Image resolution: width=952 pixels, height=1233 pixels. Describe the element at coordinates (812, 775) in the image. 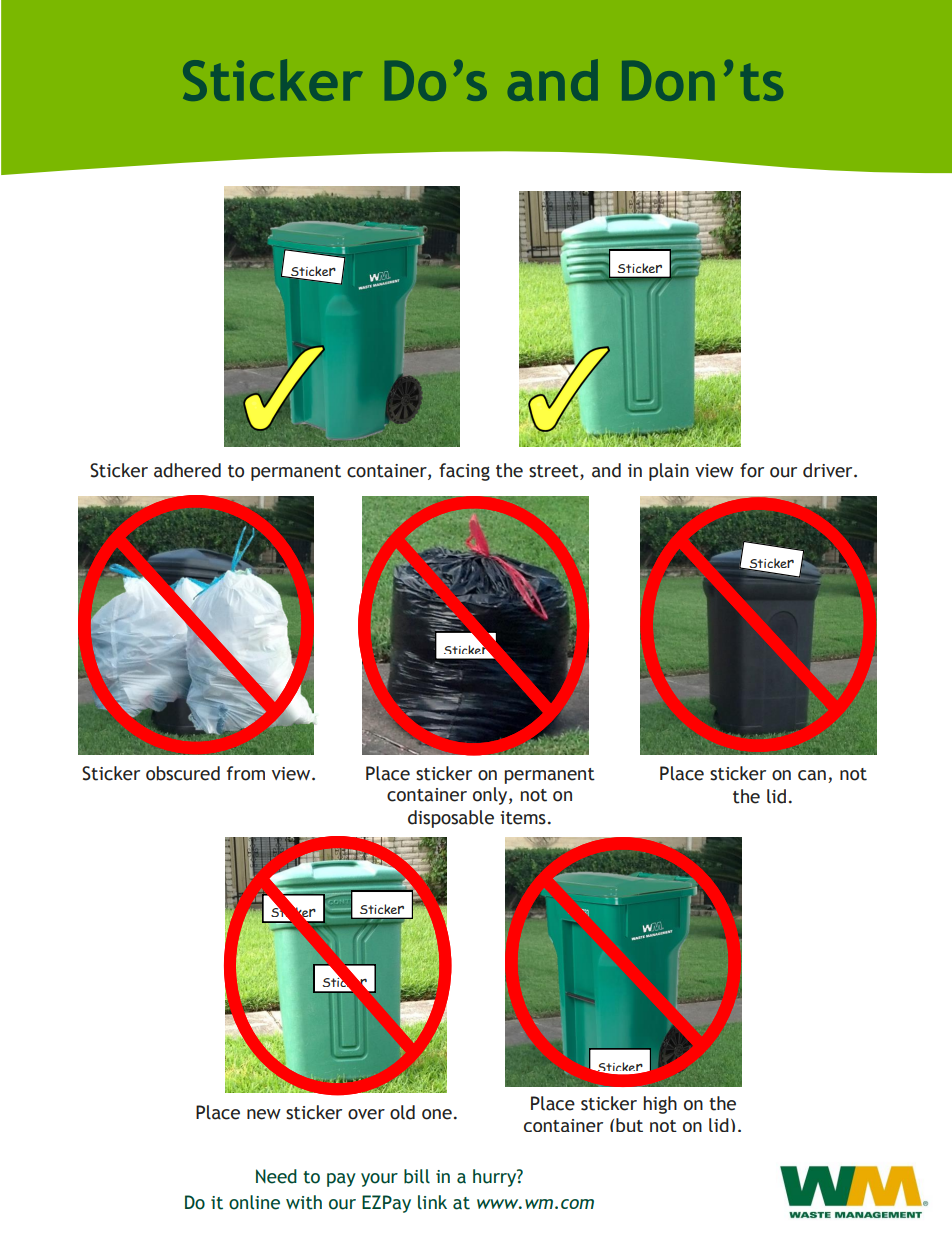

I see `can` at that location.
